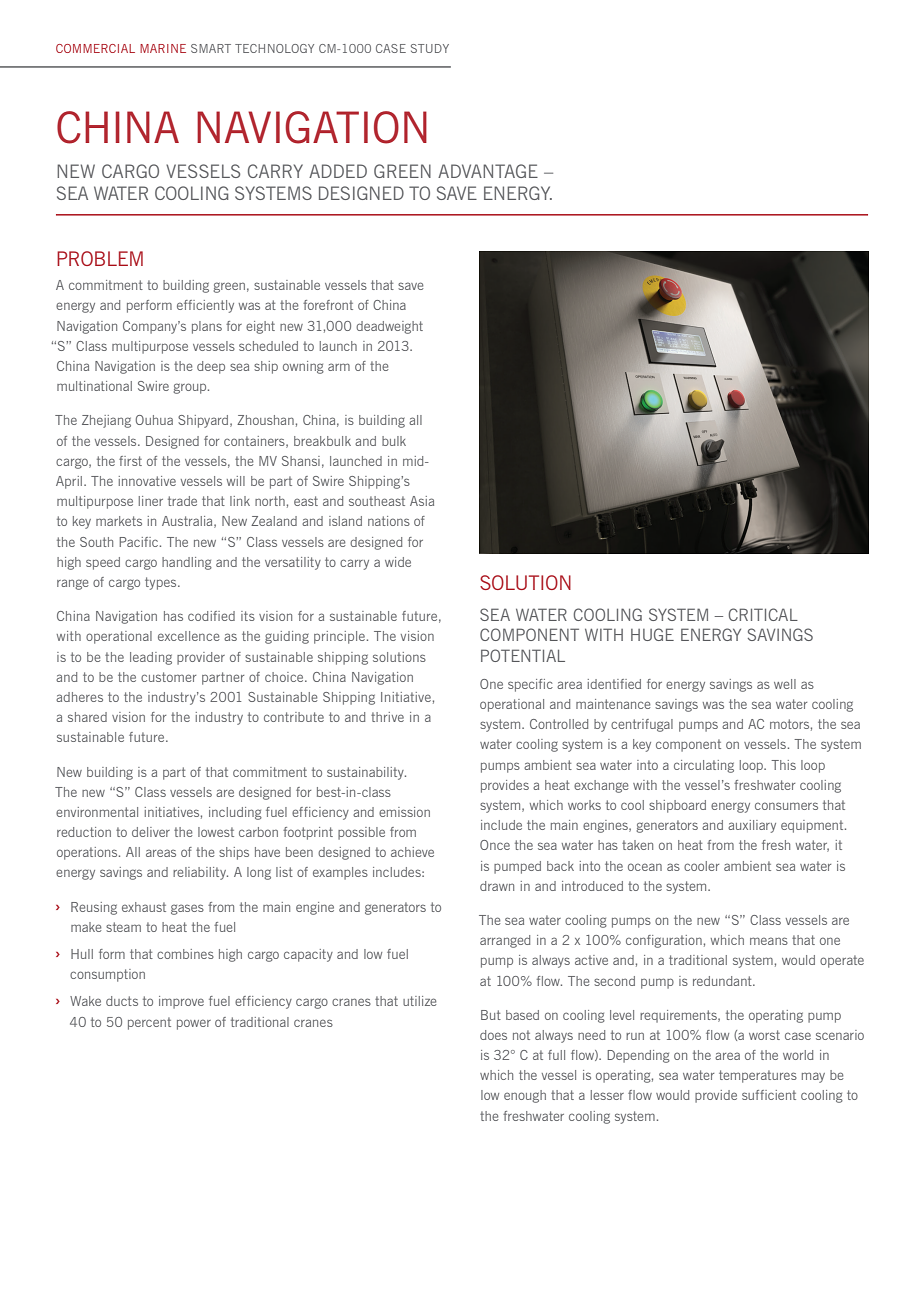 This screenshot has height=1308, width=924. I want to click on CRITICAL, so click(763, 614).
